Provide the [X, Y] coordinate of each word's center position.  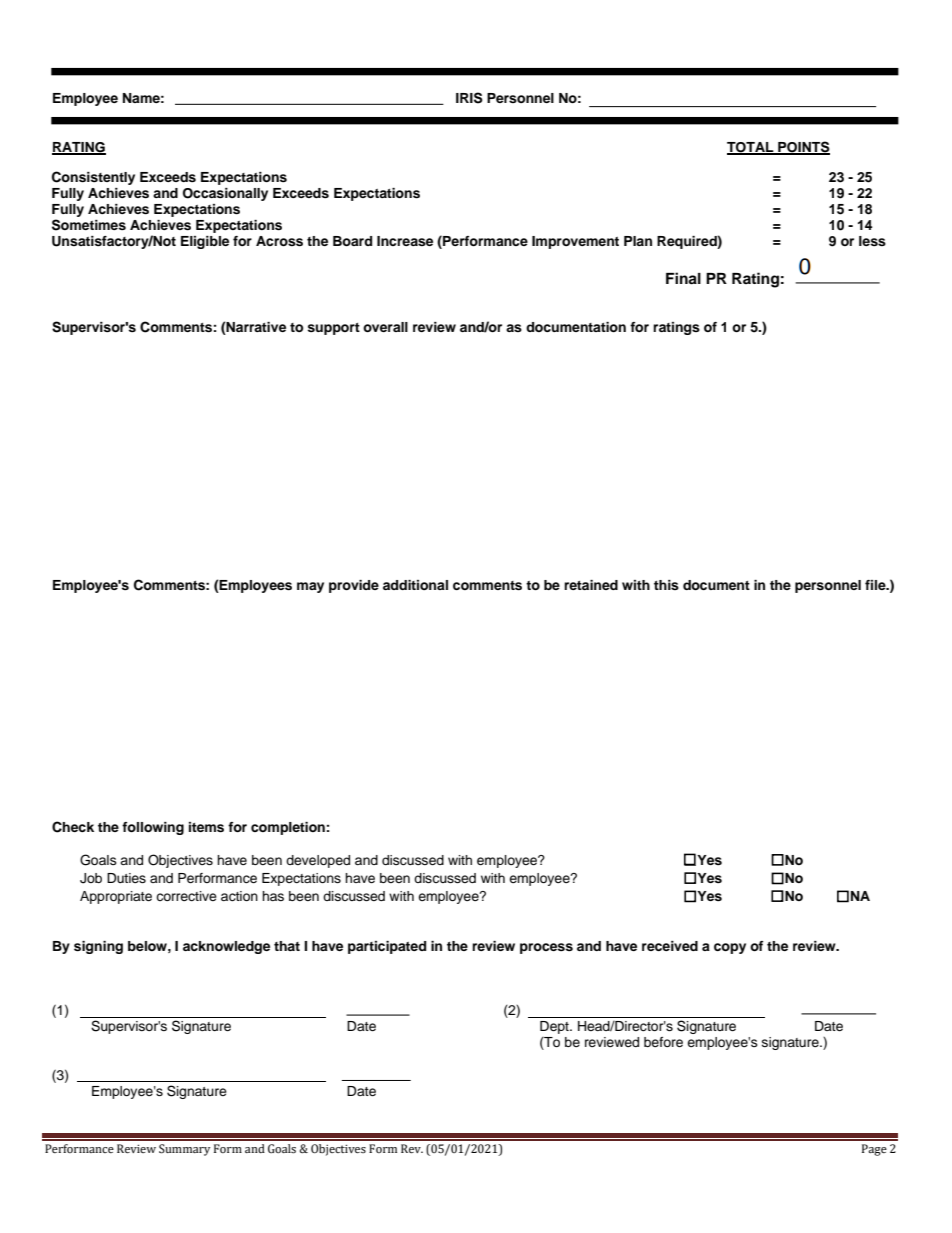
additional [415, 585]
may [310, 587]
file [876, 585]
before [663, 1042]
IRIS [469, 98]
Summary [184, 1150]
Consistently [93, 178]
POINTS [803, 147]
